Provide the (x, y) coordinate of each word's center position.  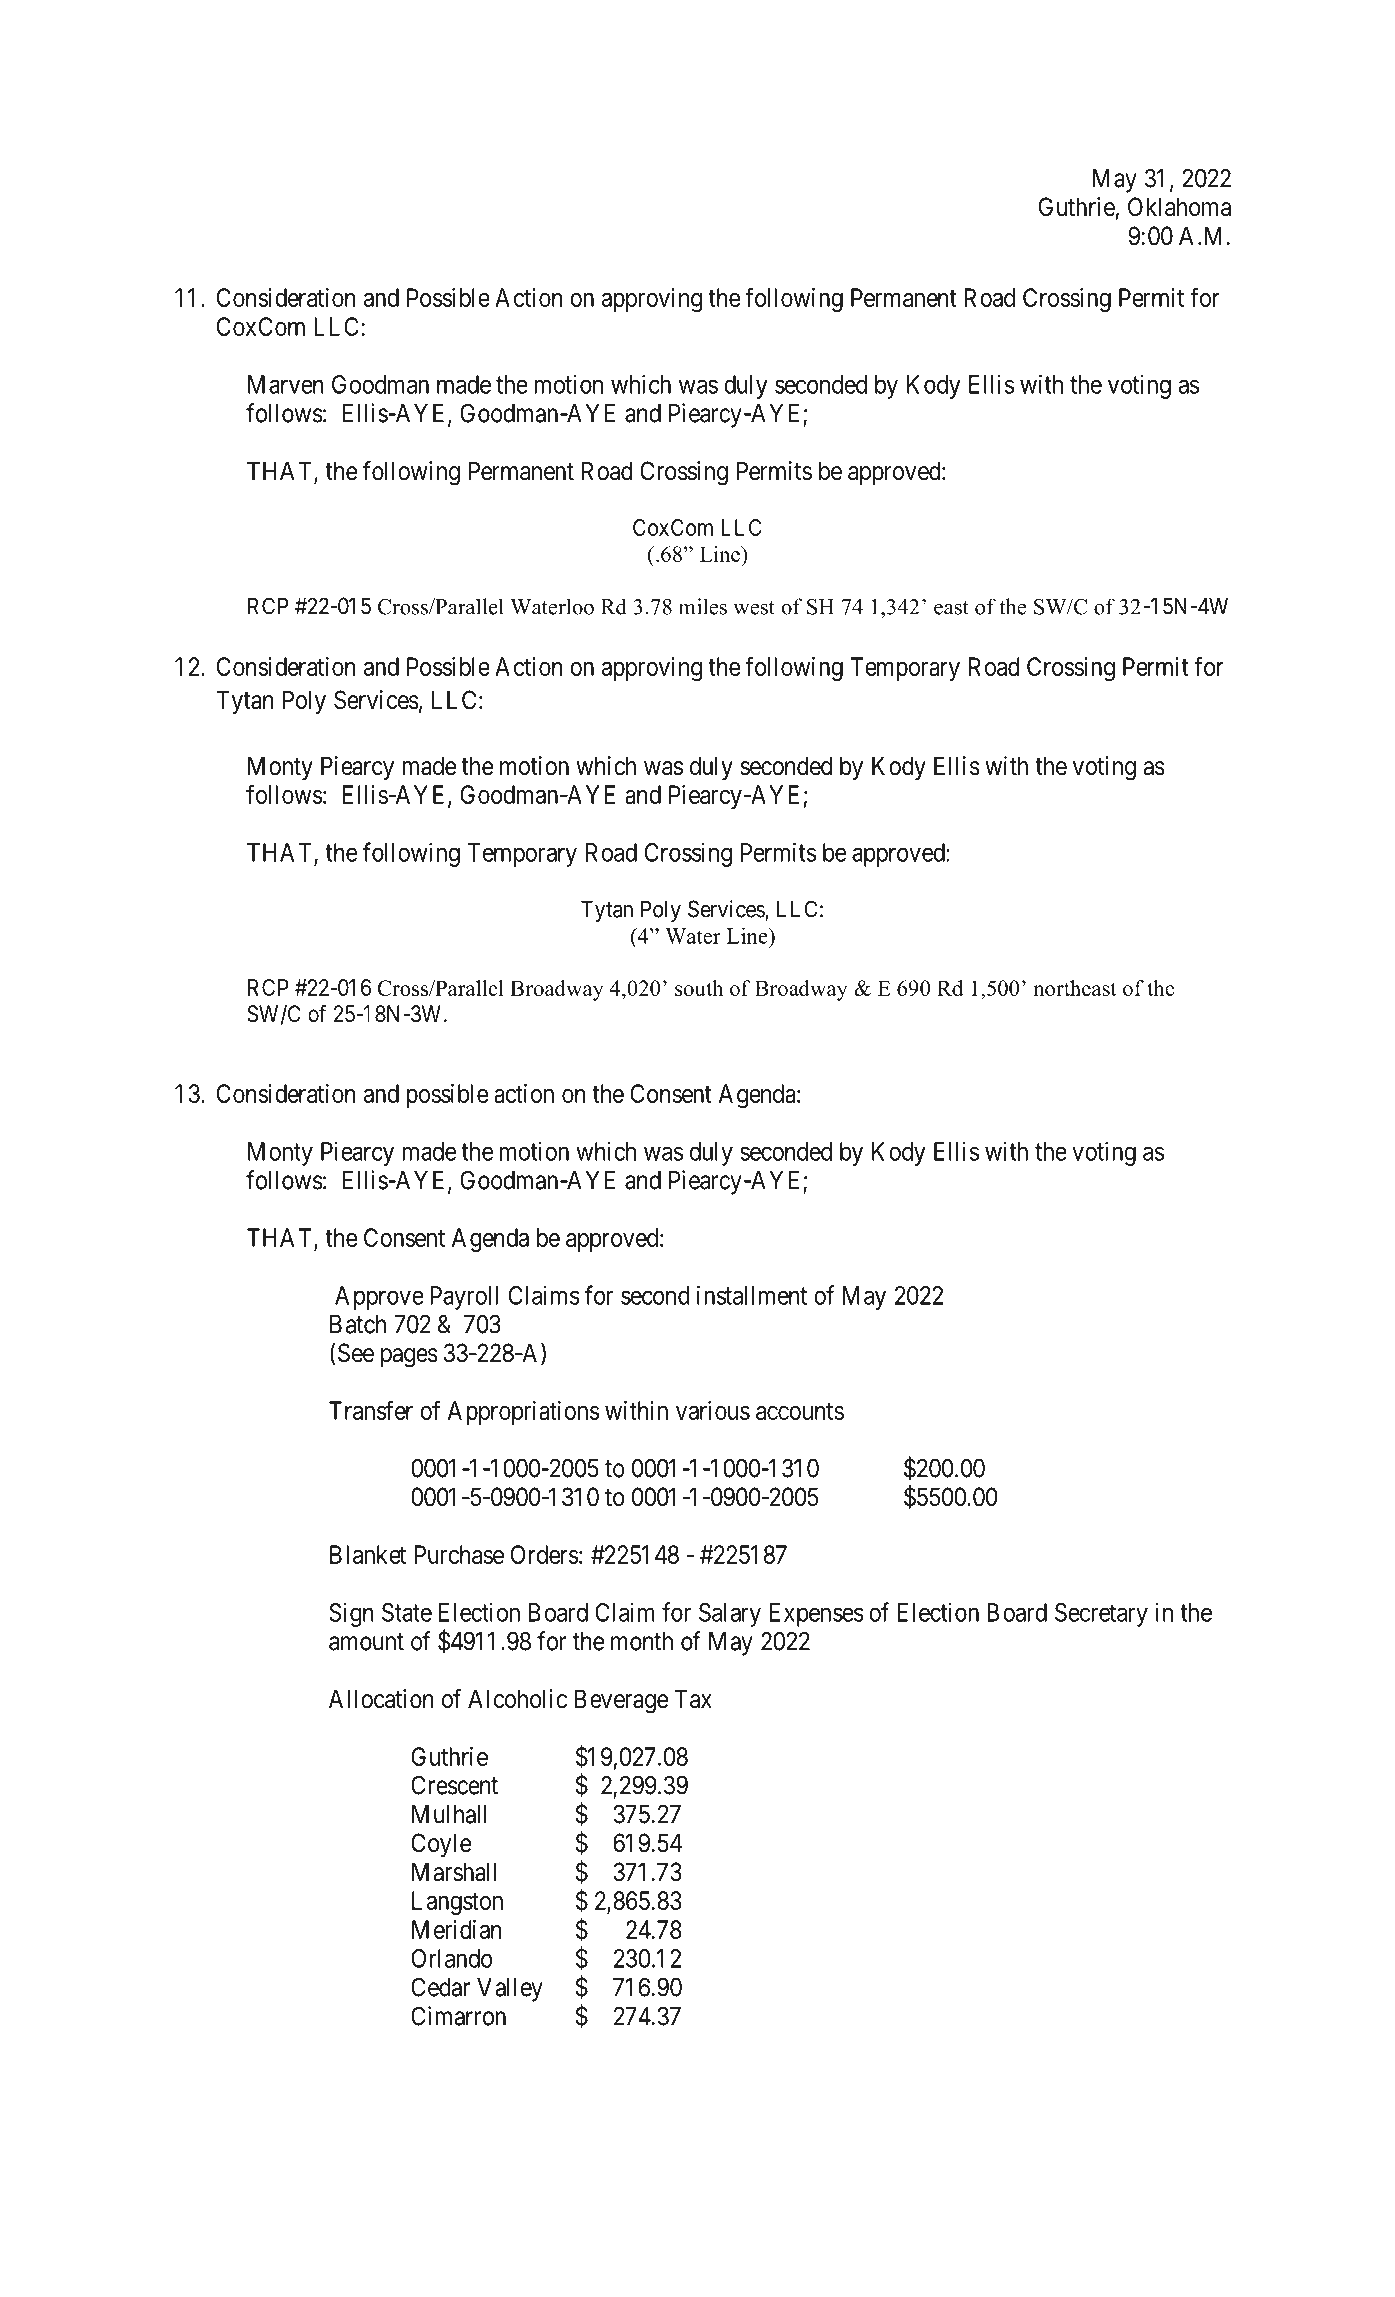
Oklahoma (1179, 207)
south (699, 988)
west (754, 608)
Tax (693, 1699)
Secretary (1101, 1615)
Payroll (464, 1298)
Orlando (452, 1958)
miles (702, 606)
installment (752, 1295)
